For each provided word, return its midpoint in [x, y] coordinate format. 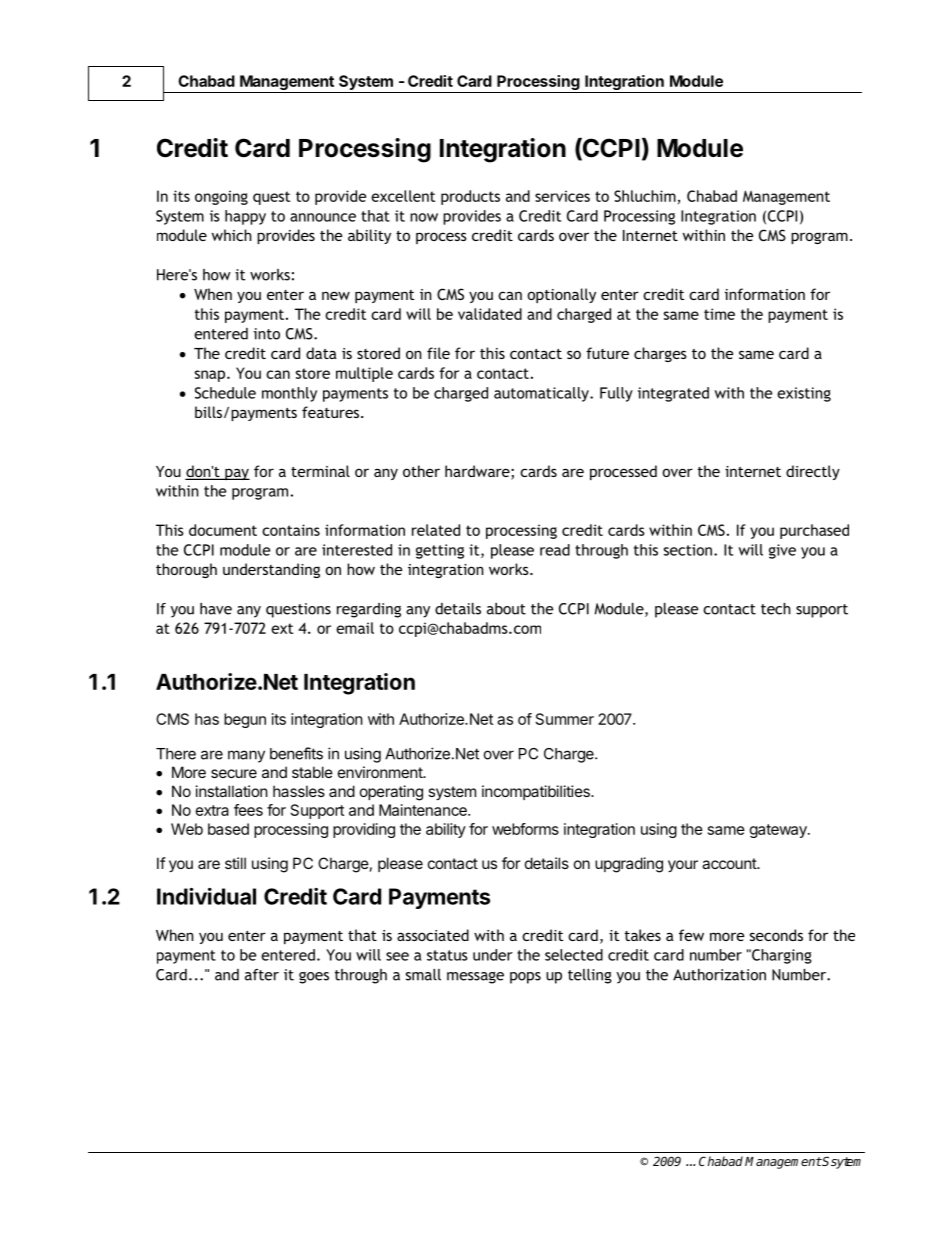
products [470, 197]
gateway [779, 831]
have [216, 609]
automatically [542, 394]
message [475, 978]
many [246, 756]
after [262, 975]
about [506, 609]
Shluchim [645, 196]
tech [776, 609]
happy [245, 217]
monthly [289, 394]
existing [804, 394]
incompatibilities [537, 792]
